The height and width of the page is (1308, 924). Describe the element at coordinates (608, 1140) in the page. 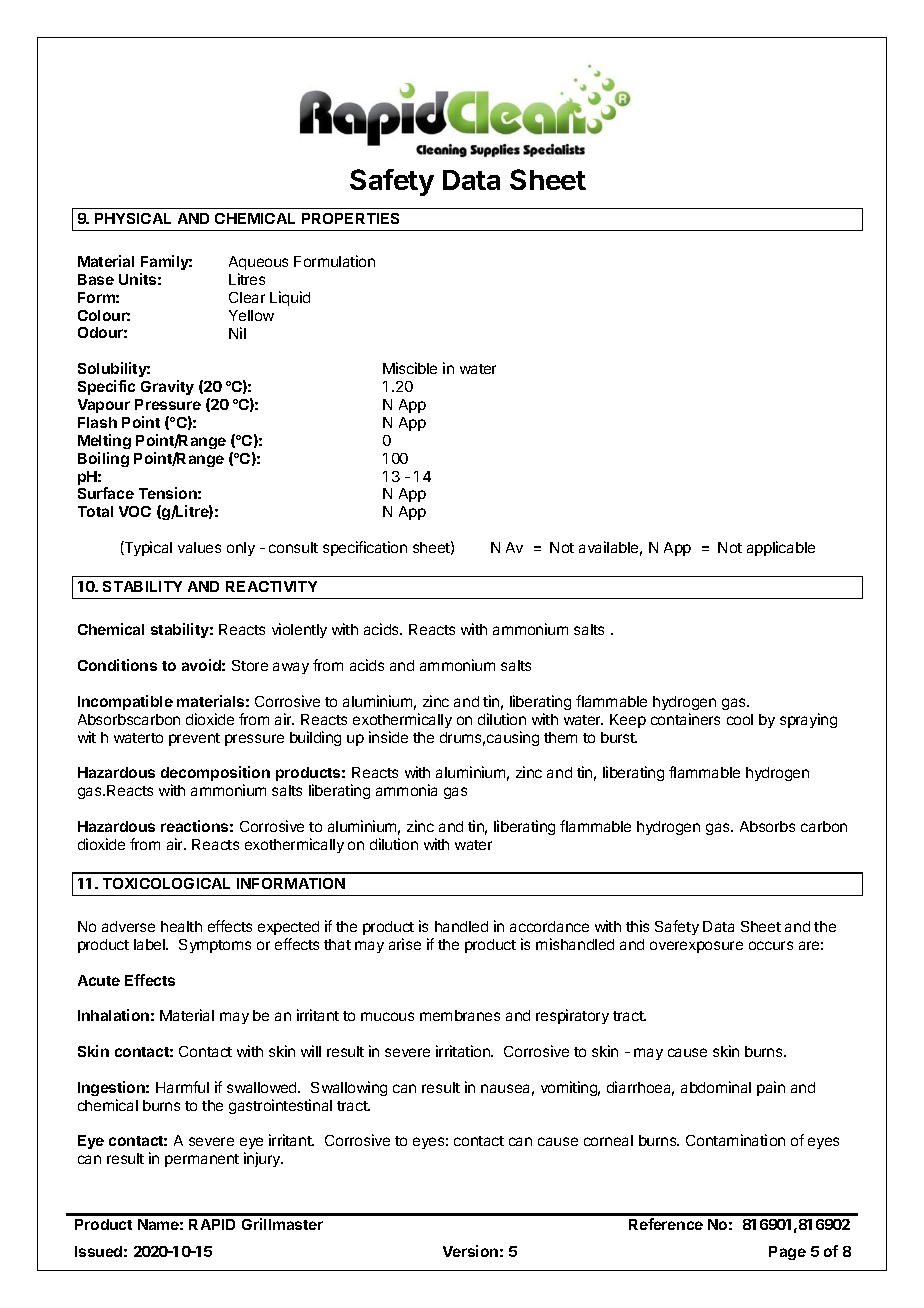

I see `corneal` at that location.
